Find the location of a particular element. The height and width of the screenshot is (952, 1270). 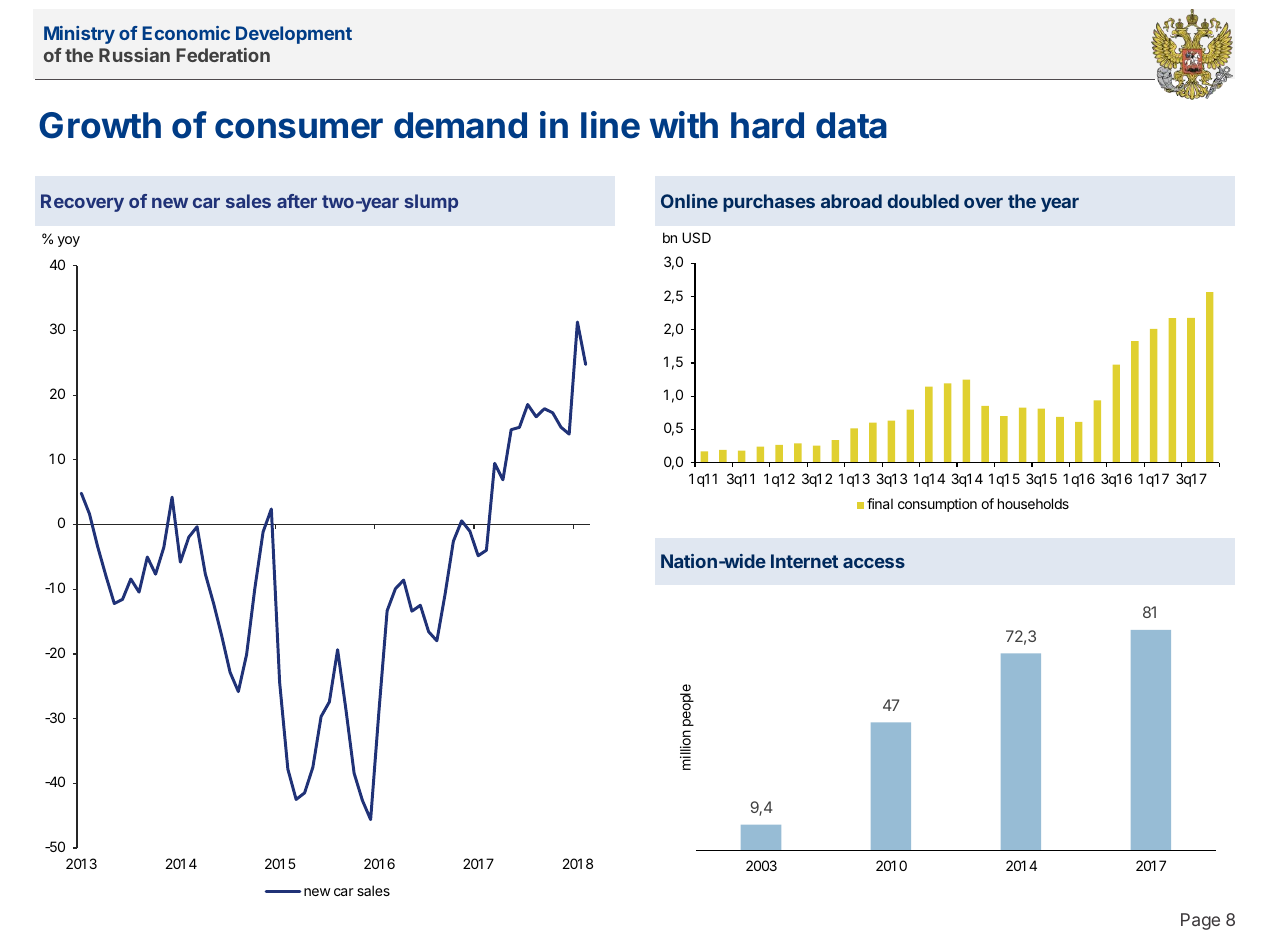

final is located at coordinates (880, 503).
